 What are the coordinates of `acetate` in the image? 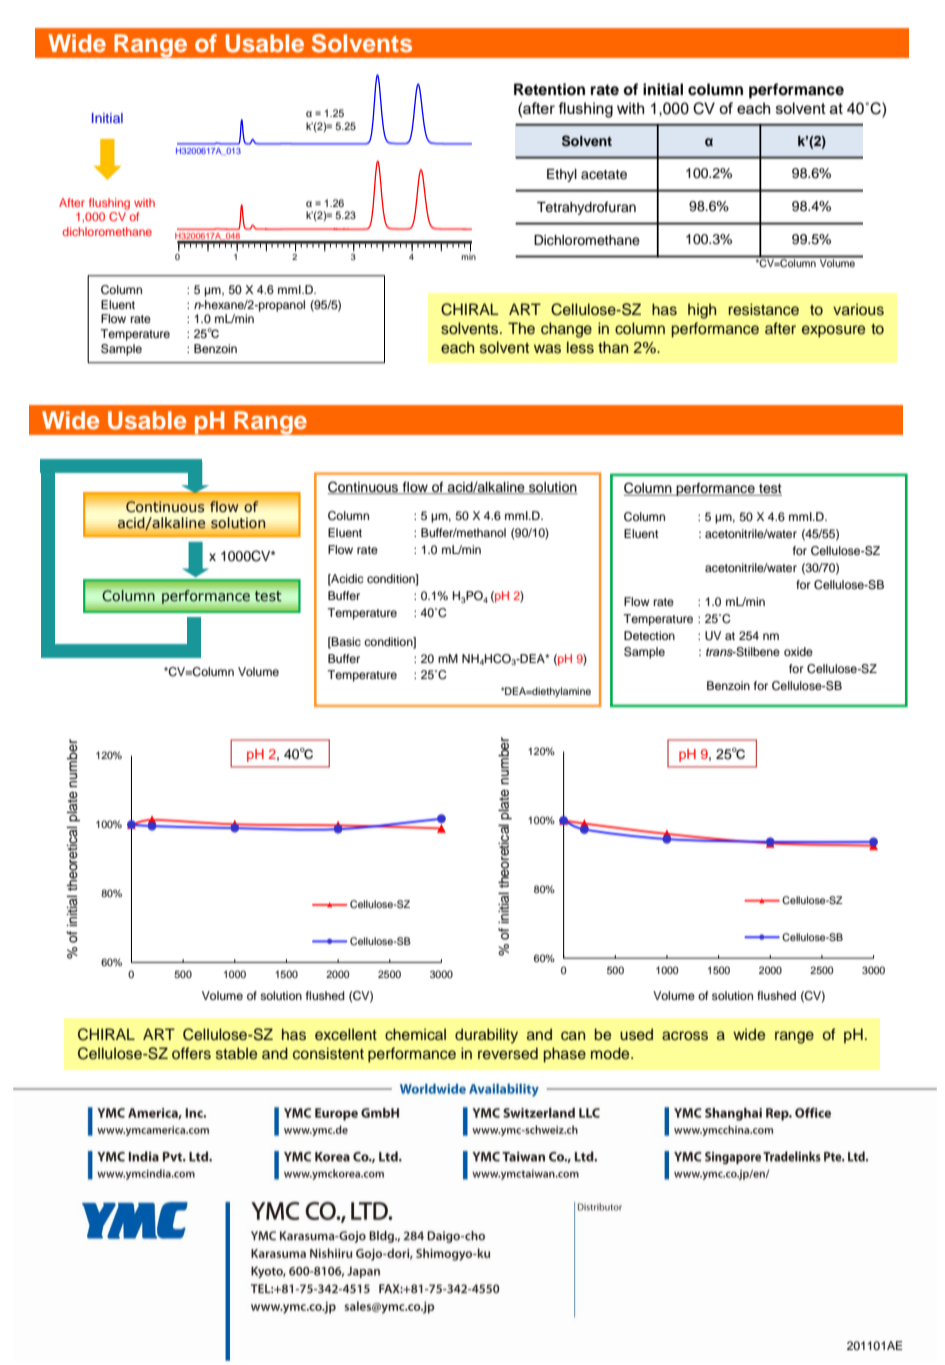 It's located at (604, 174).
